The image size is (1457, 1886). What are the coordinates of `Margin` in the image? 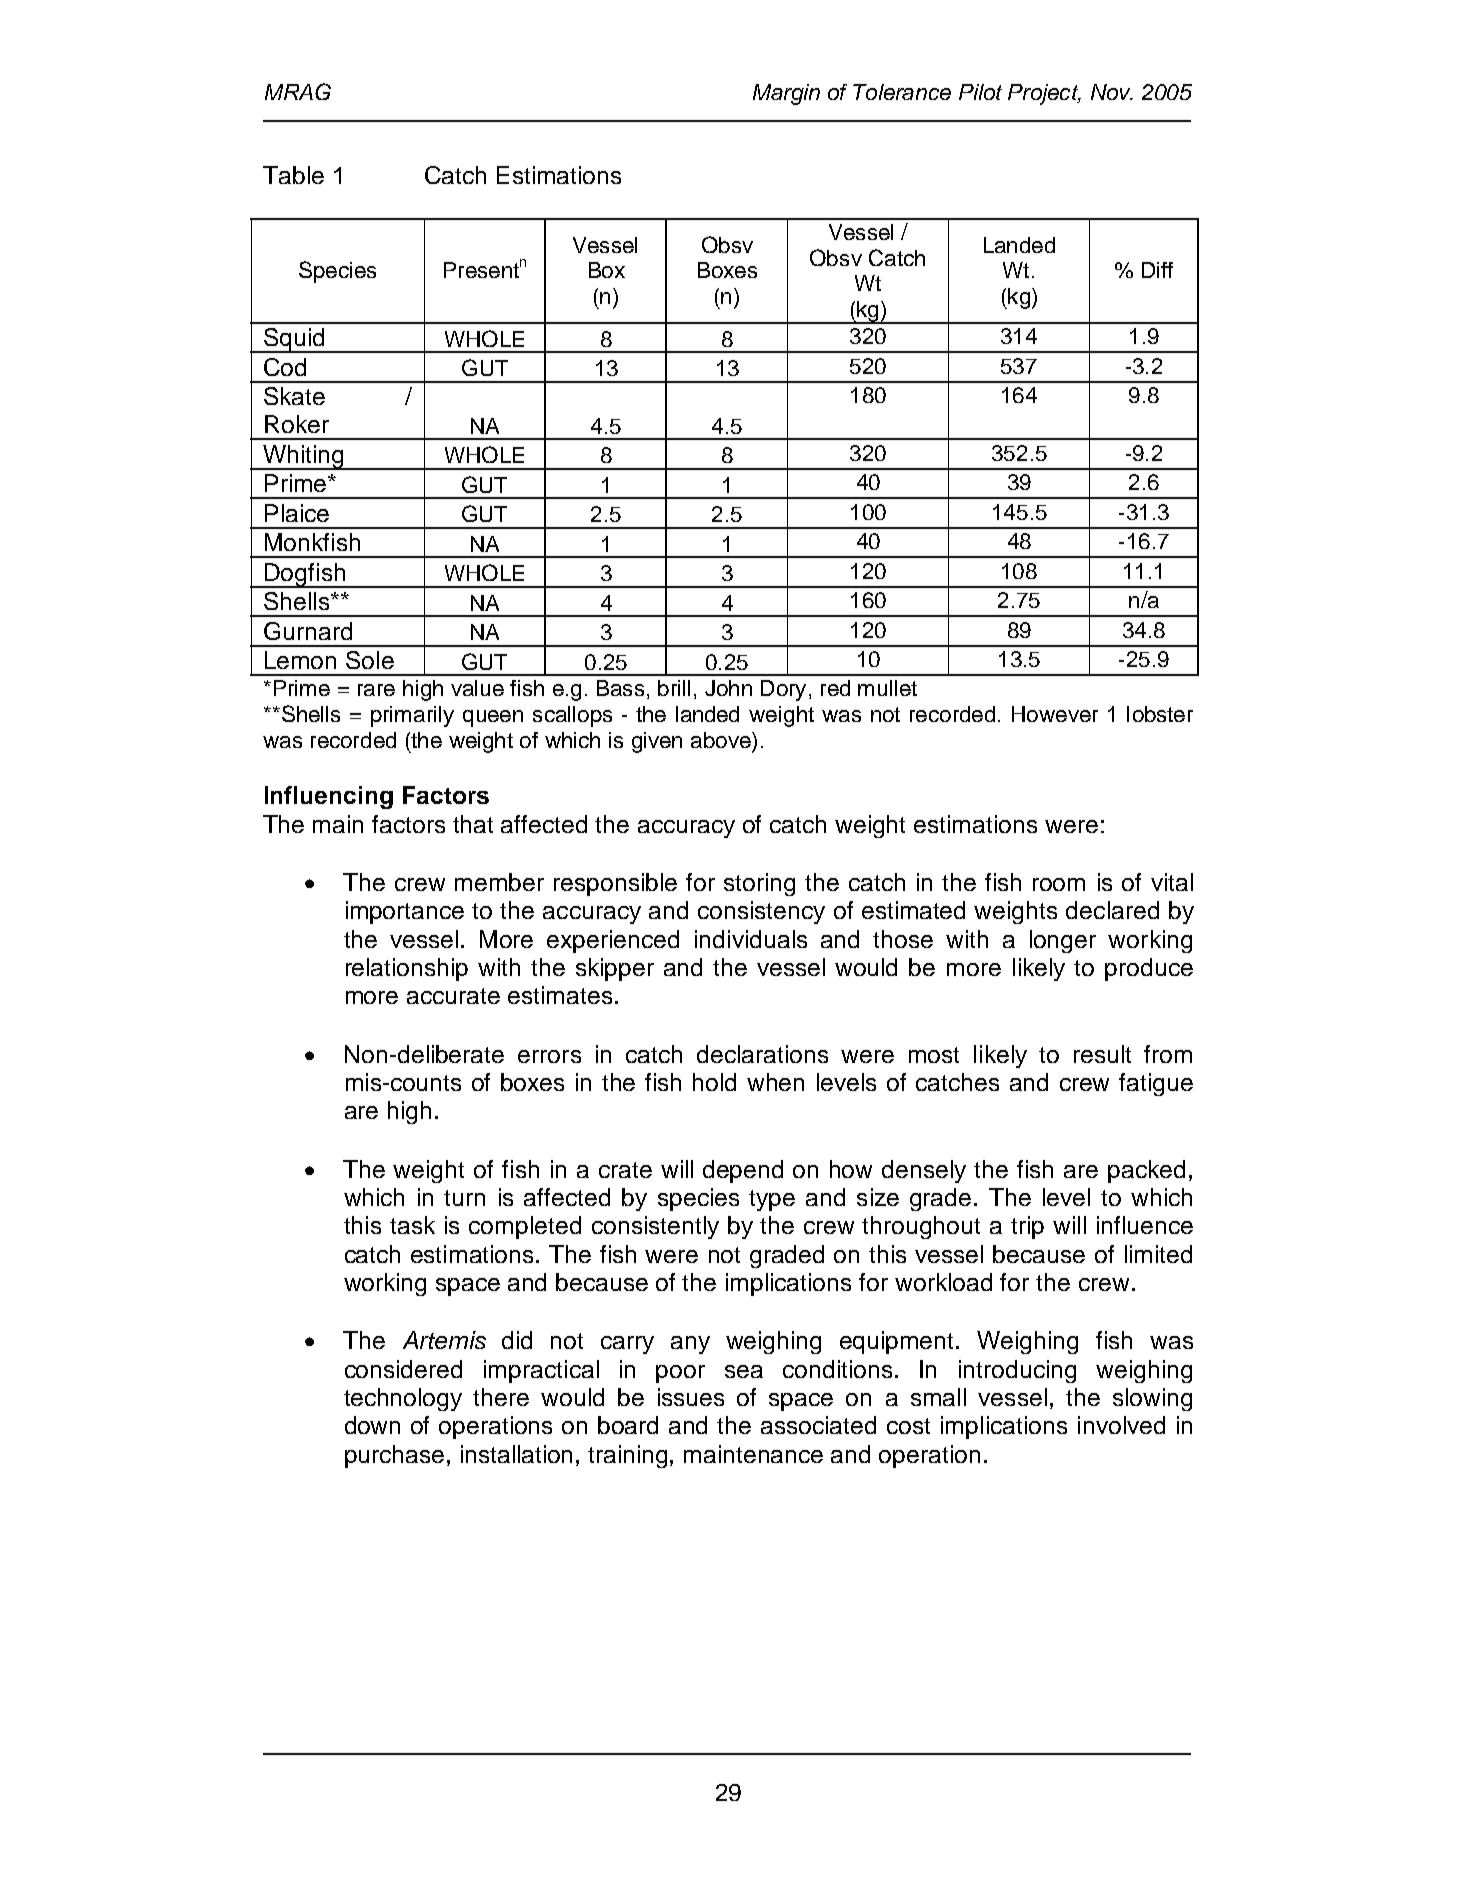 It's located at (786, 94).
